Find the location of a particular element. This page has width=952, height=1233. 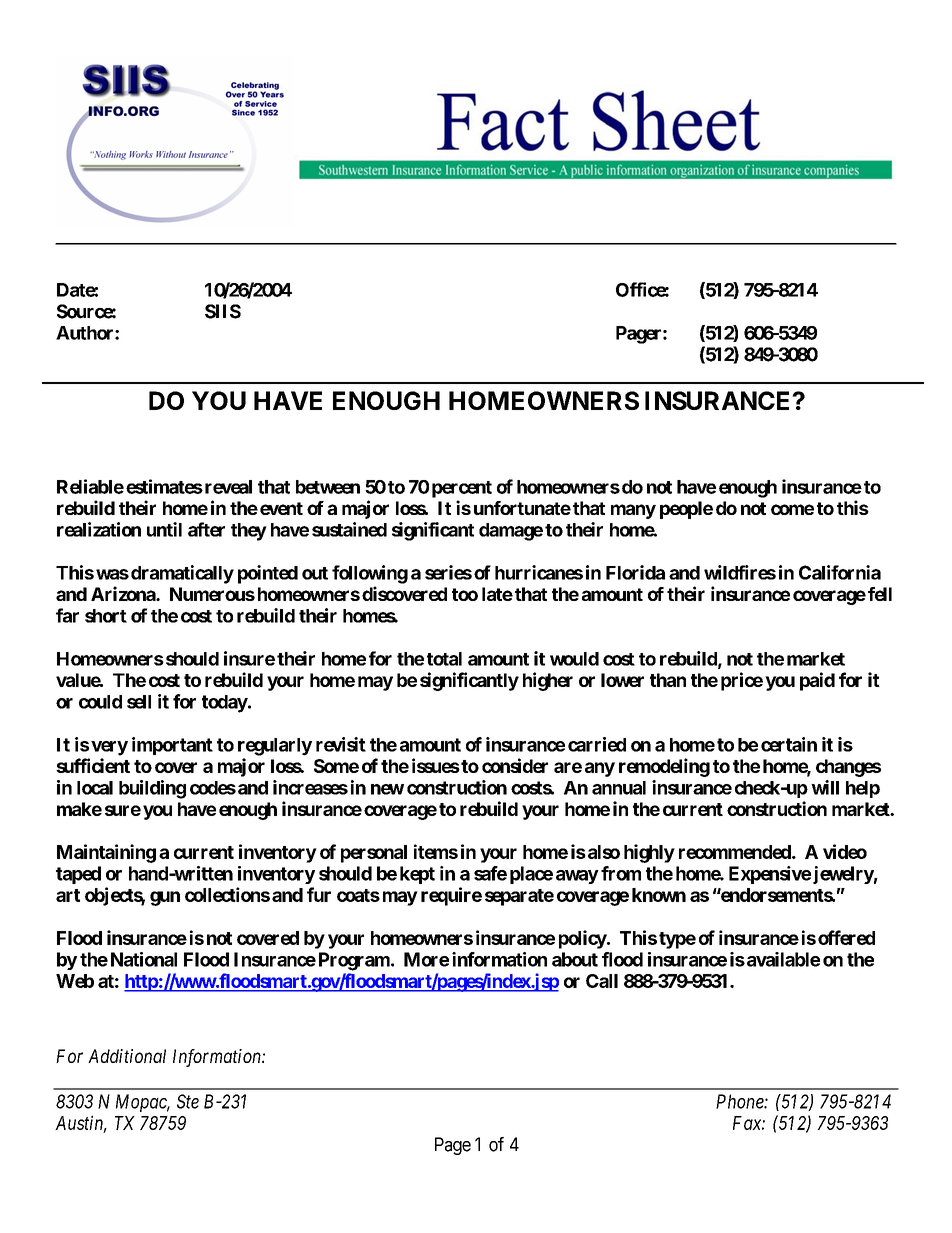

about is located at coordinates (575, 959).
